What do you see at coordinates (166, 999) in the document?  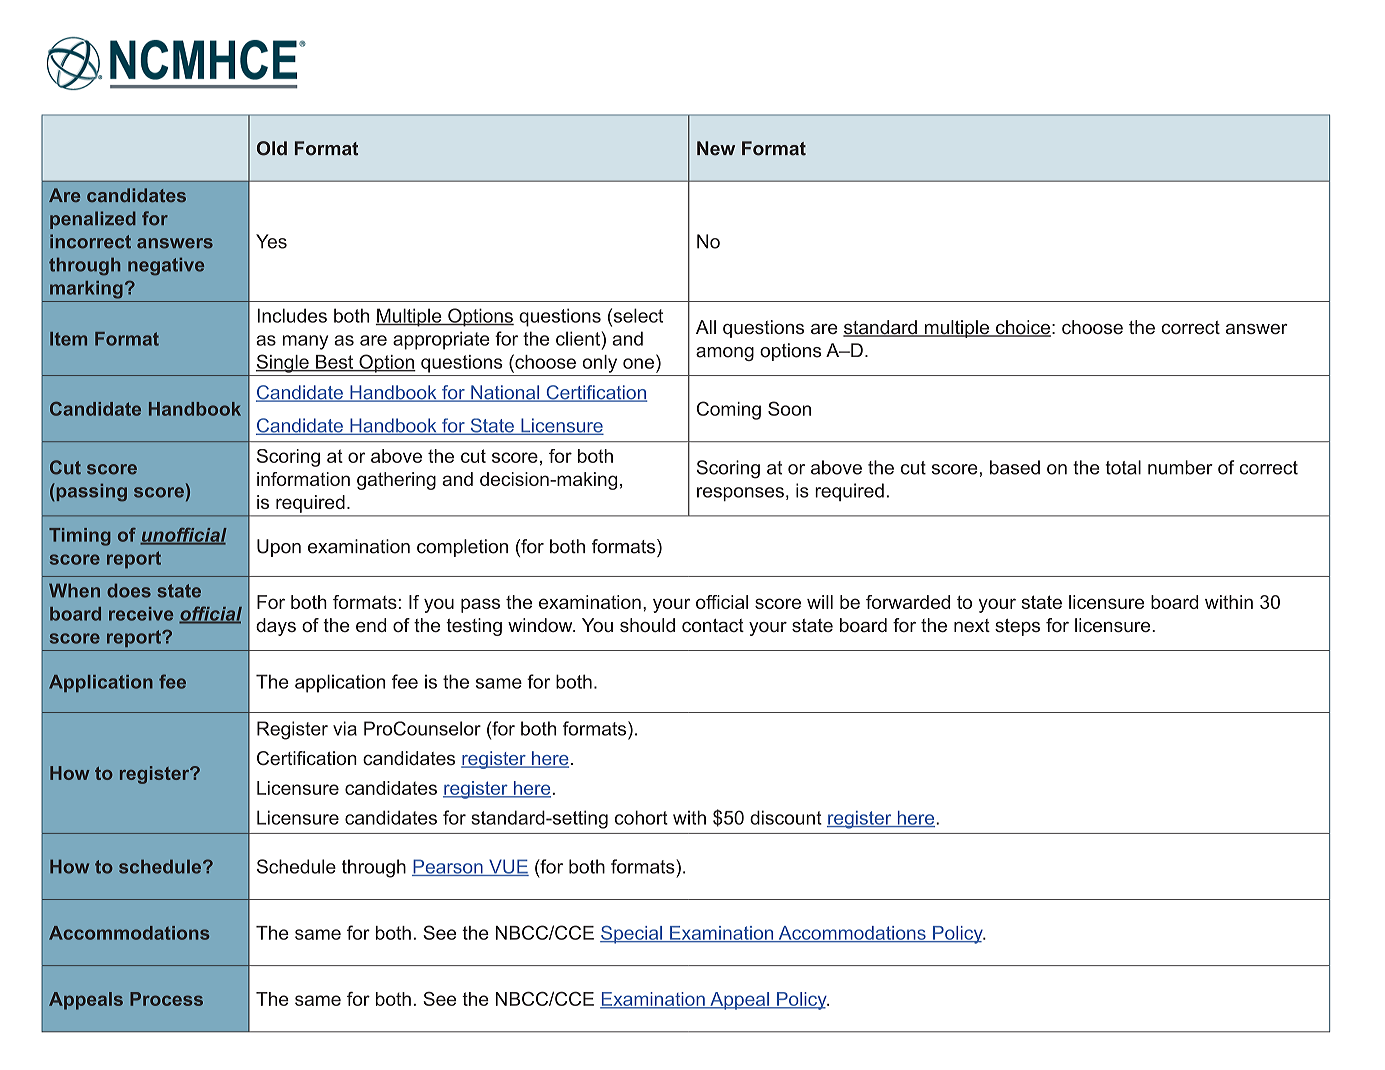 I see `Process` at bounding box center [166, 999].
